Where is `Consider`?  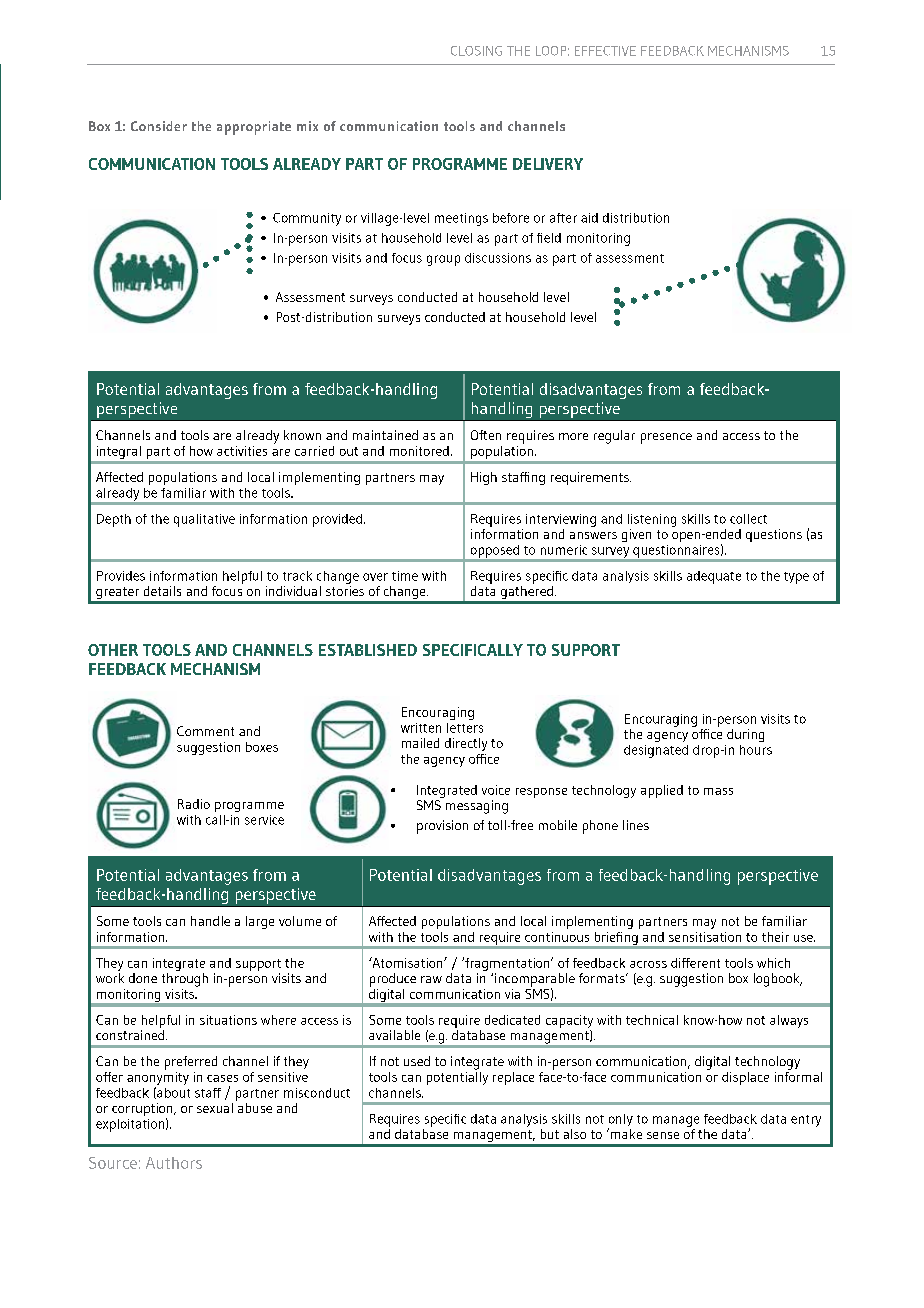
Consider is located at coordinates (159, 126).
